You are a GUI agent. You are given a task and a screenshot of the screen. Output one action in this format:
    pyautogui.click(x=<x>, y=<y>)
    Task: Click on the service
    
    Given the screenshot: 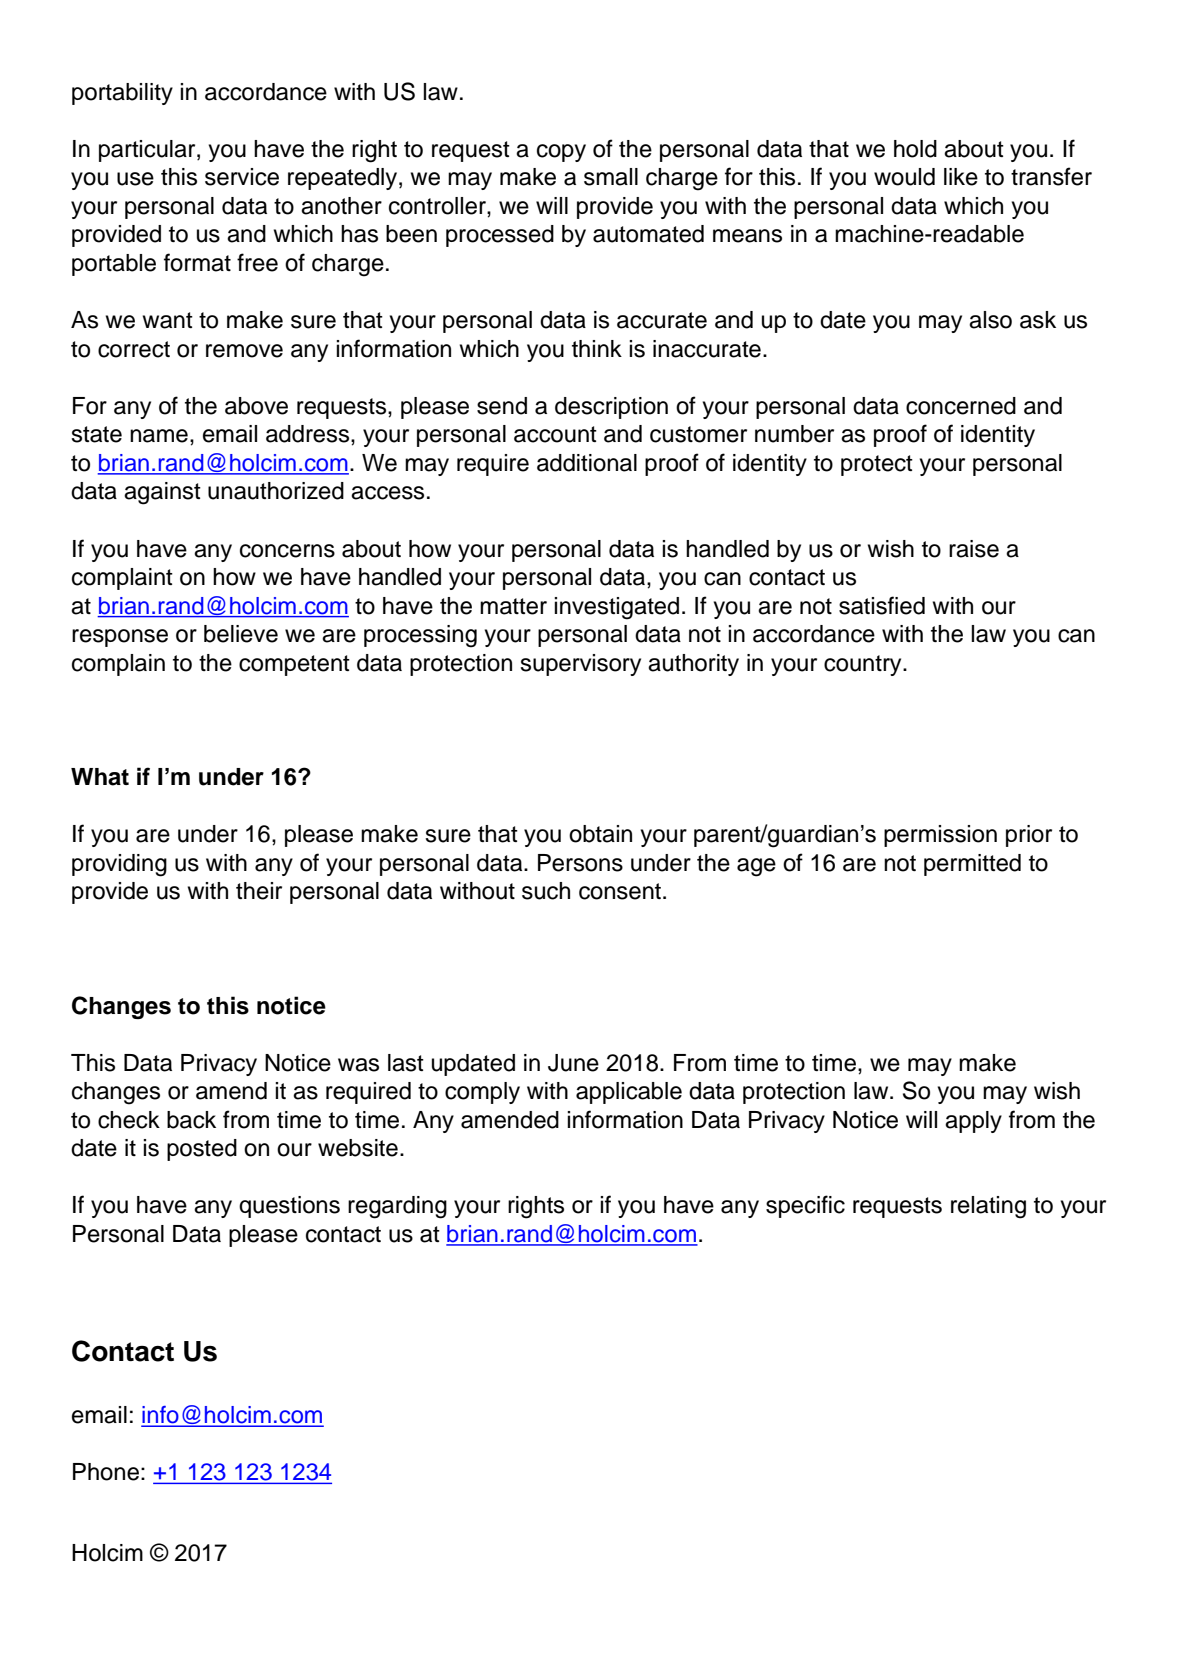 What is the action you would take?
    pyautogui.click(x=242, y=177)
